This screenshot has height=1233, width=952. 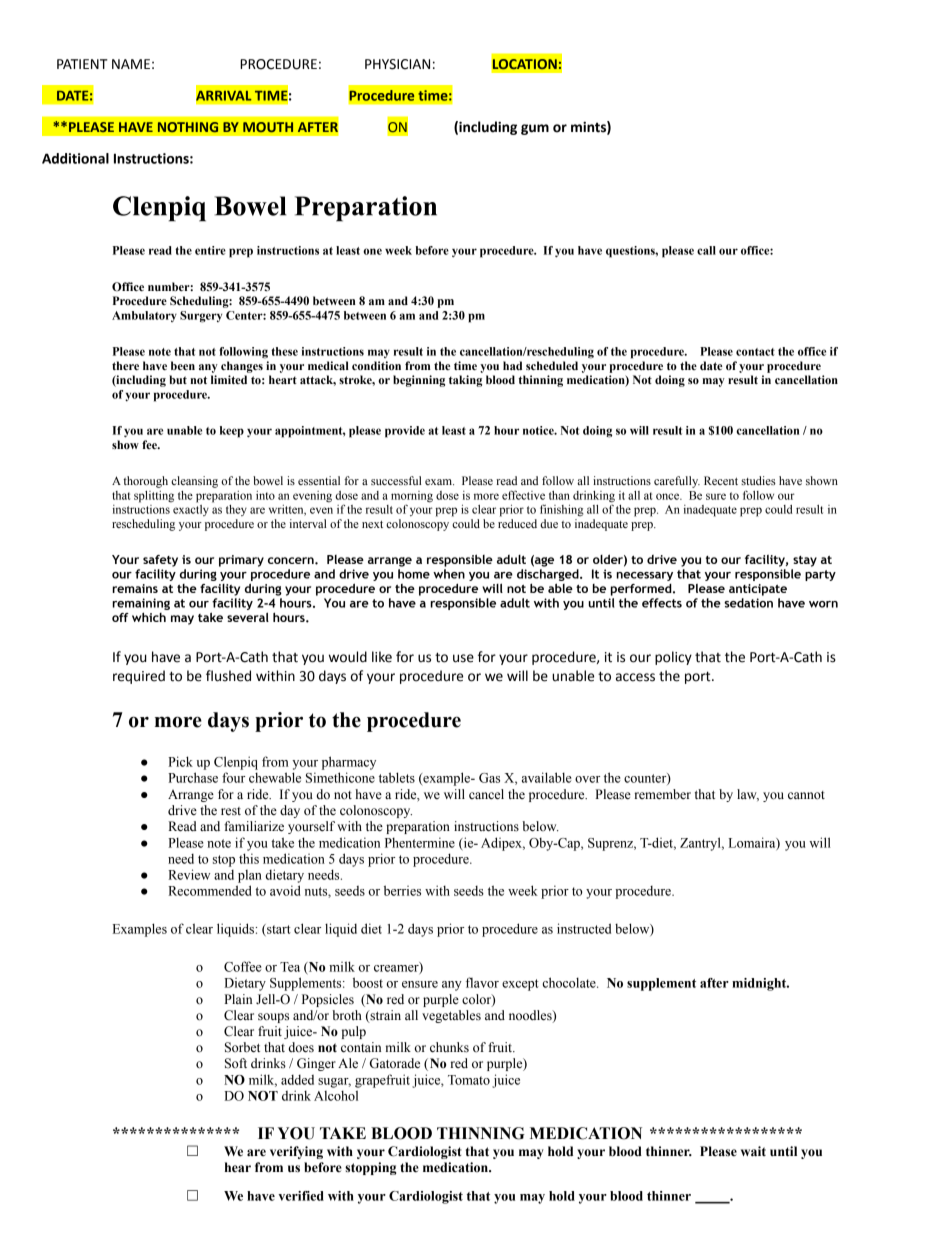 I want to click on Phentermine, so click(x=420, y=842).
